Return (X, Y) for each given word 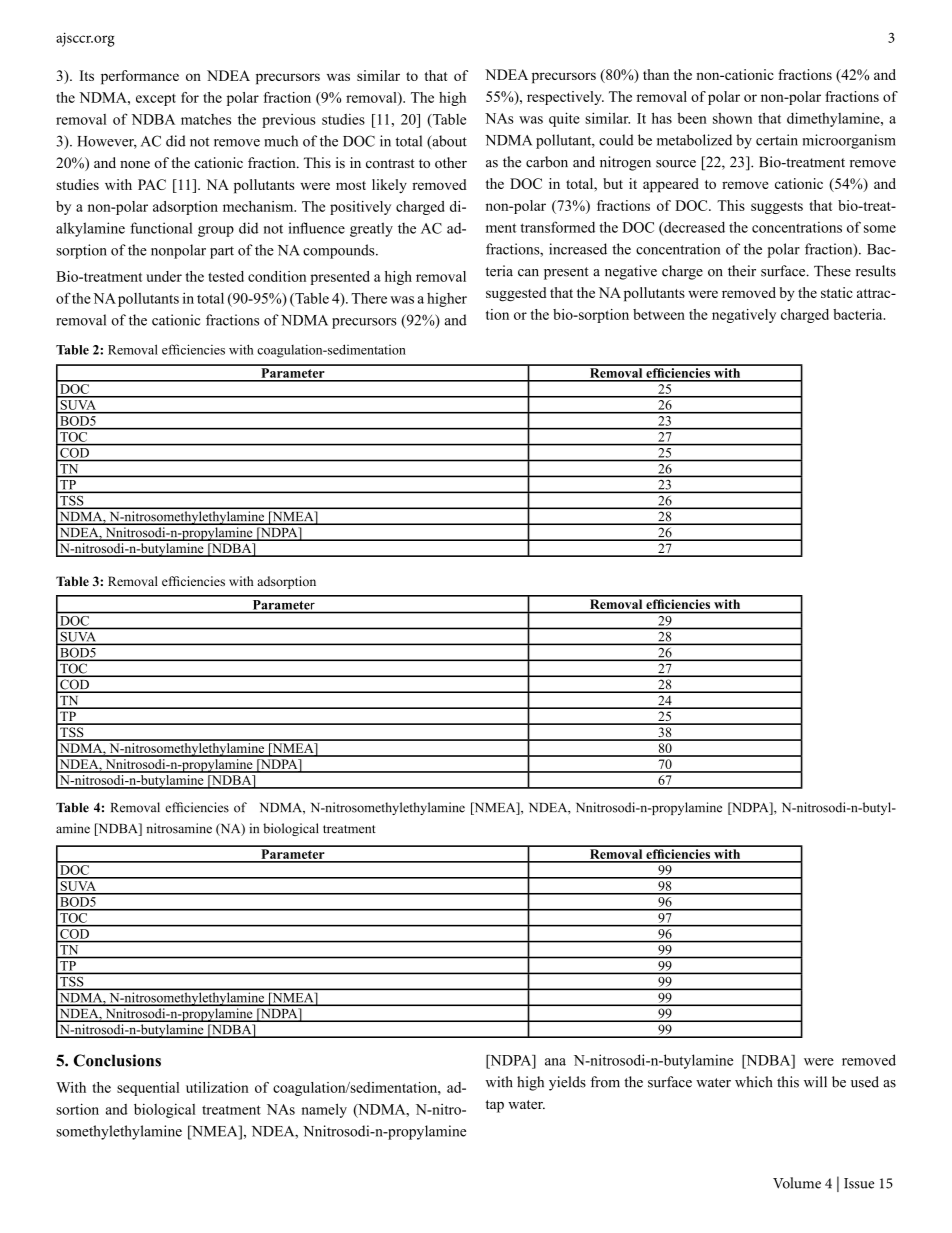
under (164, 276)
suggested (516, 294)
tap (495, 1106)
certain (777, 140)
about (448, 142)
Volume (797, 1183)
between (659, 314)
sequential (148, 1089)
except (156, 100)
